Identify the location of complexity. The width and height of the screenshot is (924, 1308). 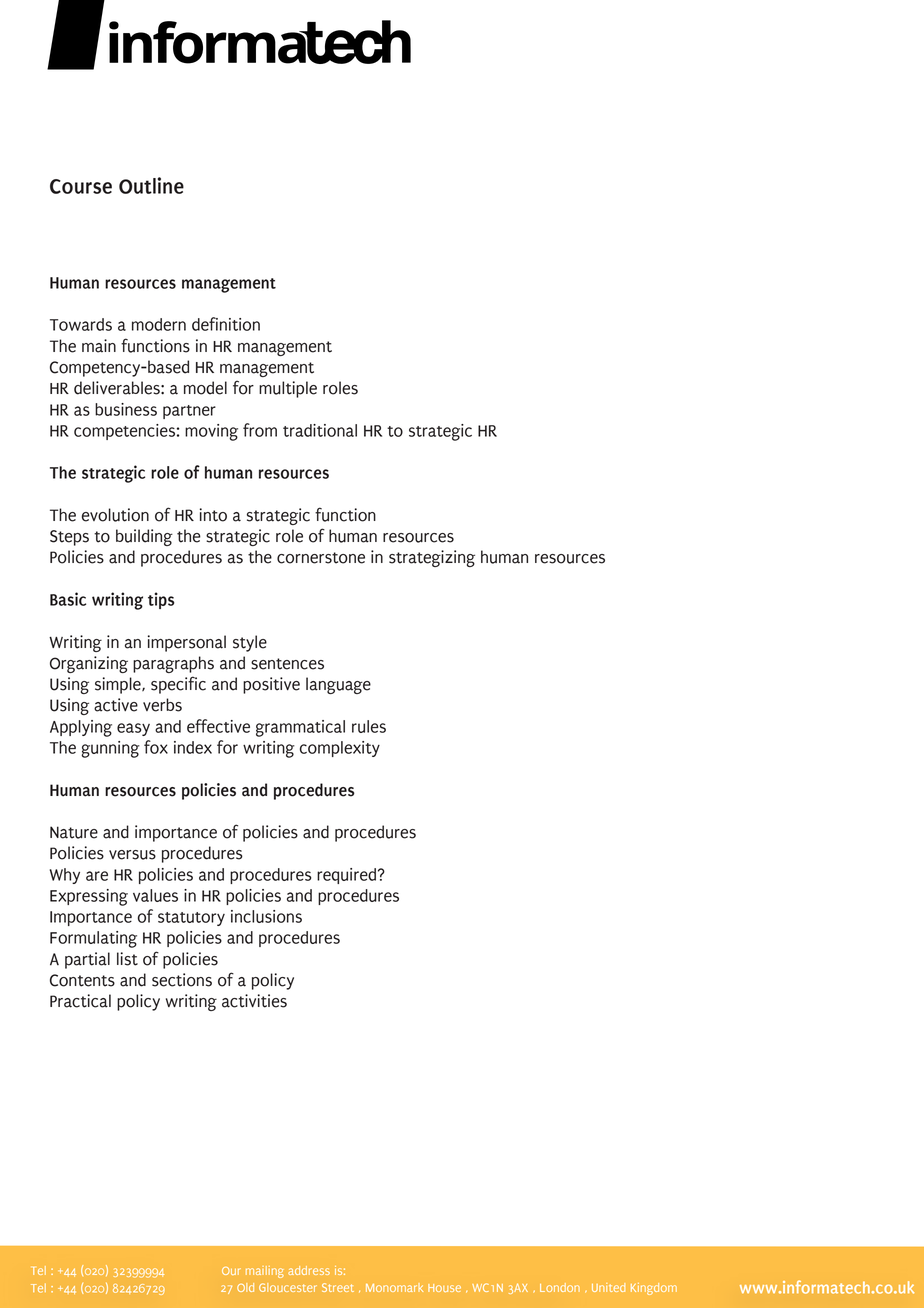
(340, 749).
